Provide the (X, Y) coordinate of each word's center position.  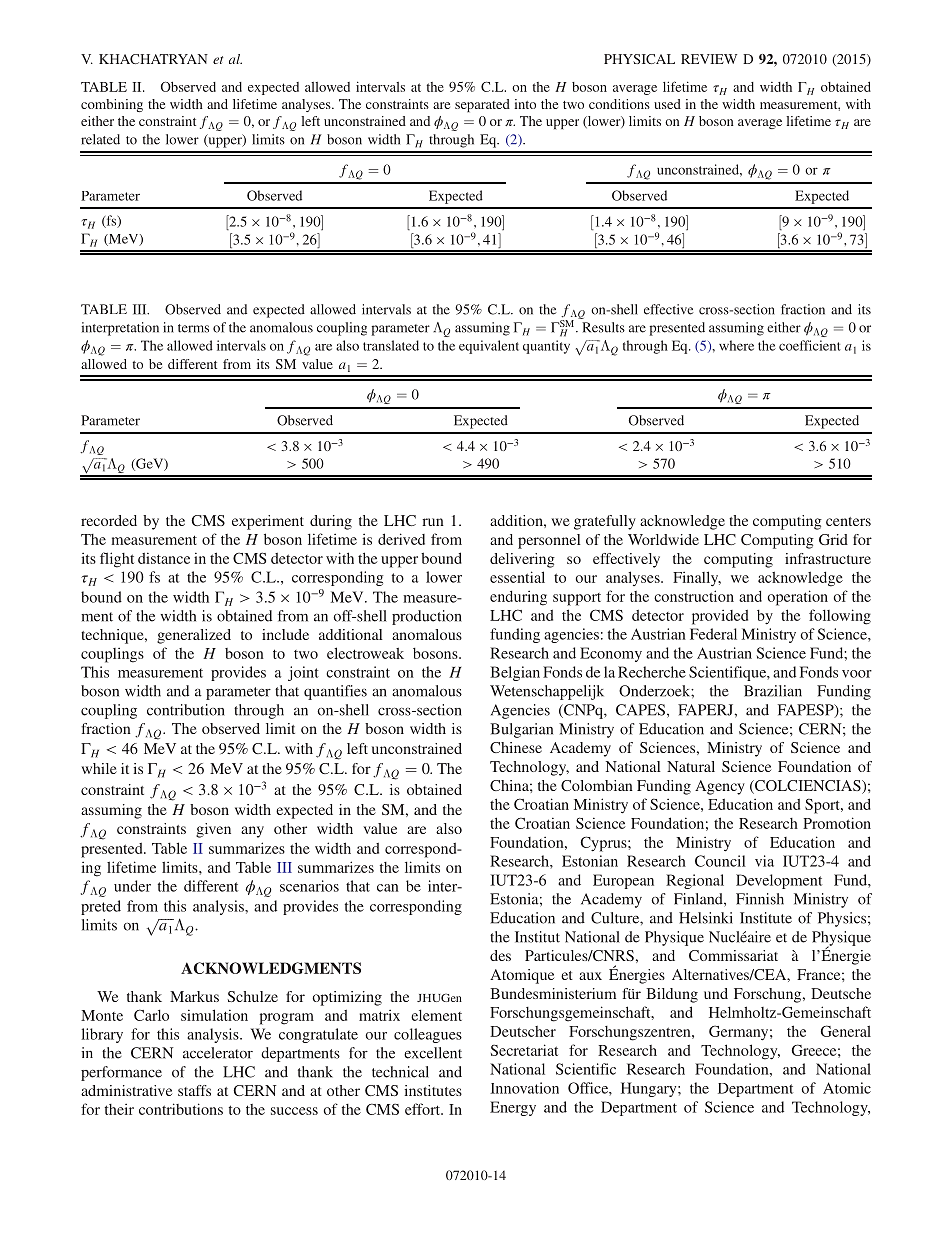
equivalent (489, 347)
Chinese (516, 747)
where (736, 345)
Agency (720, 787)
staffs (194, 1090)
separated (482, 105)
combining (112, 105)
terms (193, 328)
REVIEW (709, 59)
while (99, 768)
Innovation (524, 1088)
